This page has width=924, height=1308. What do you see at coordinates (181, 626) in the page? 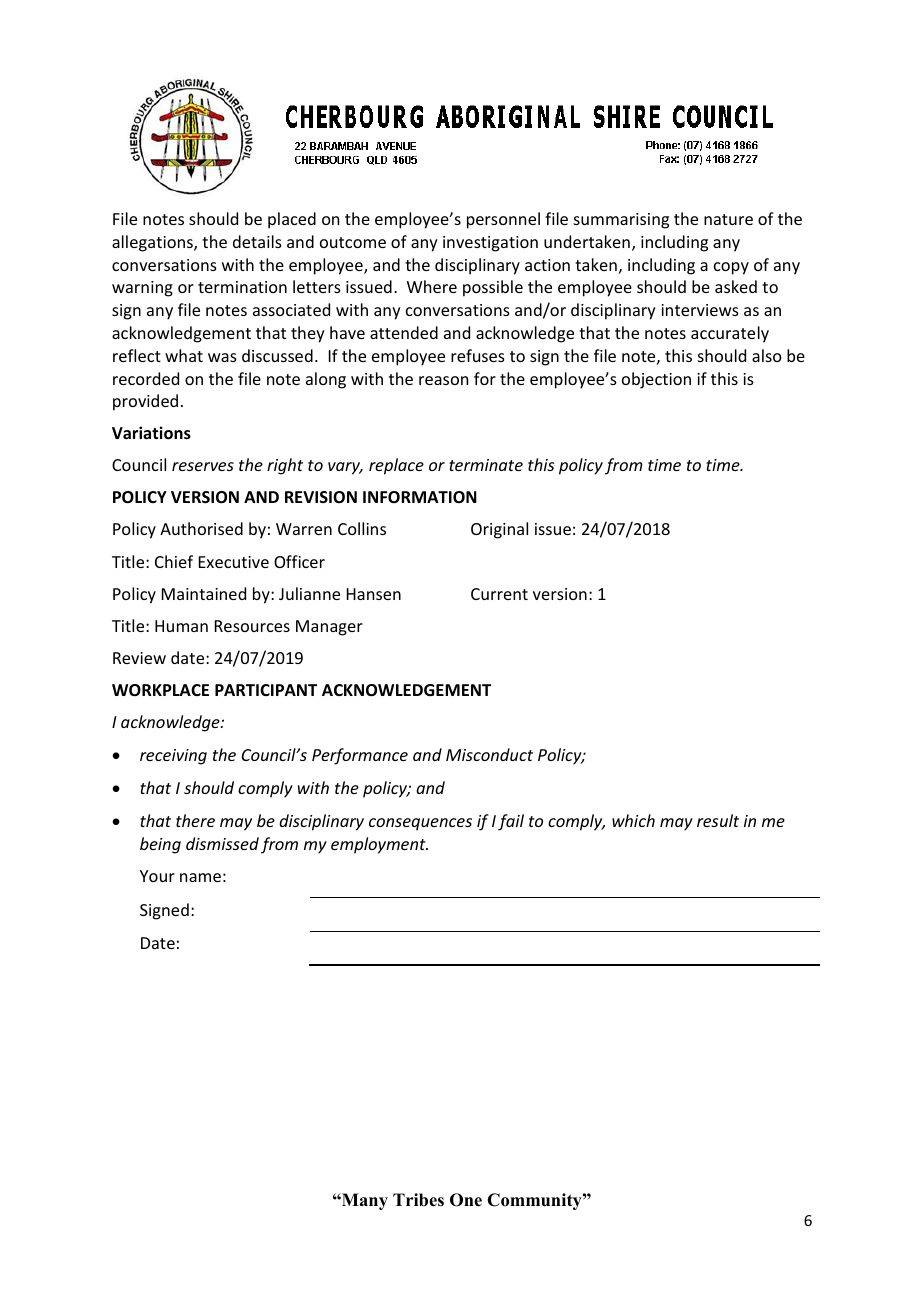
I see `Human` at bounding box center [181, 626].
